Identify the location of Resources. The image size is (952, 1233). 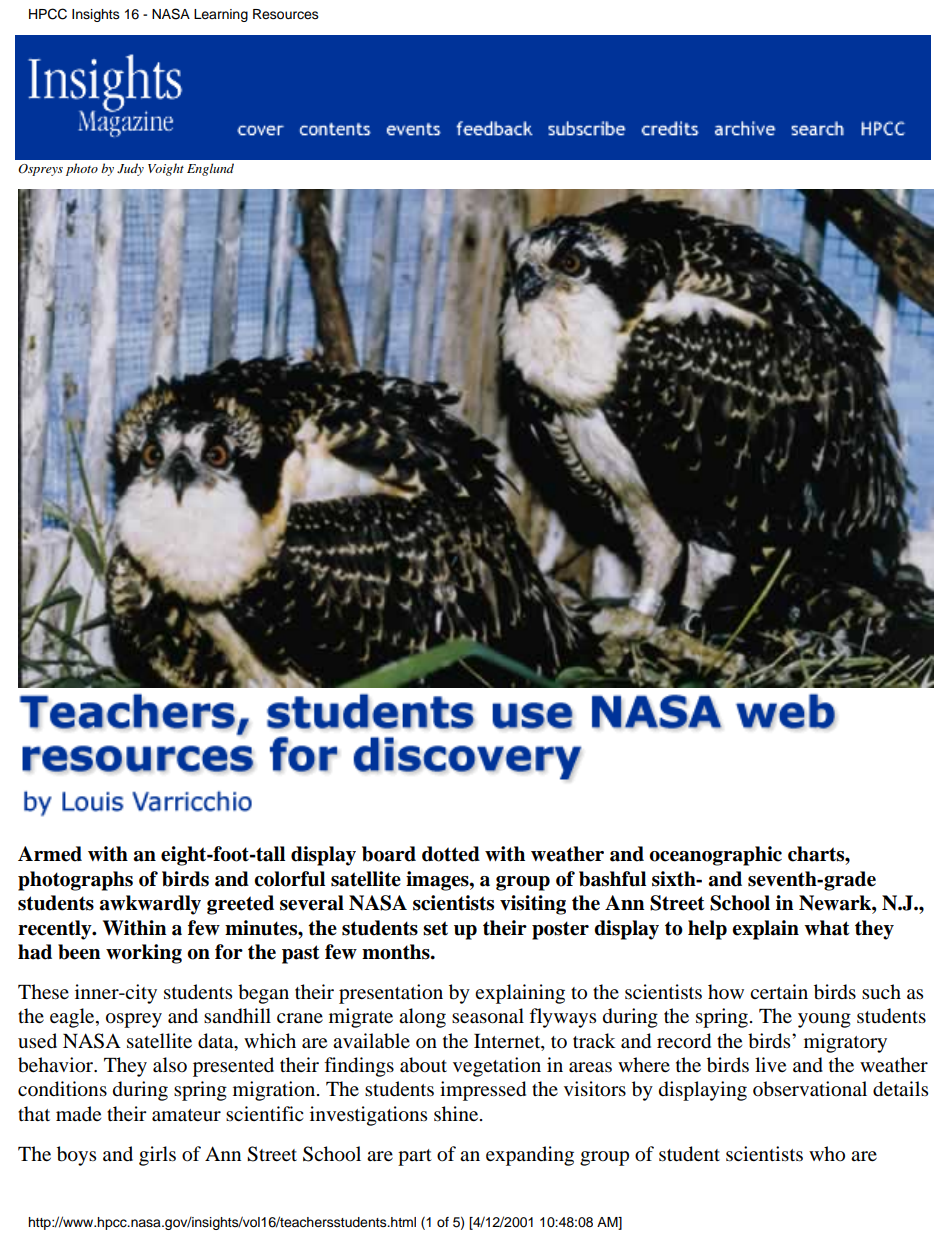
(286, 14).
